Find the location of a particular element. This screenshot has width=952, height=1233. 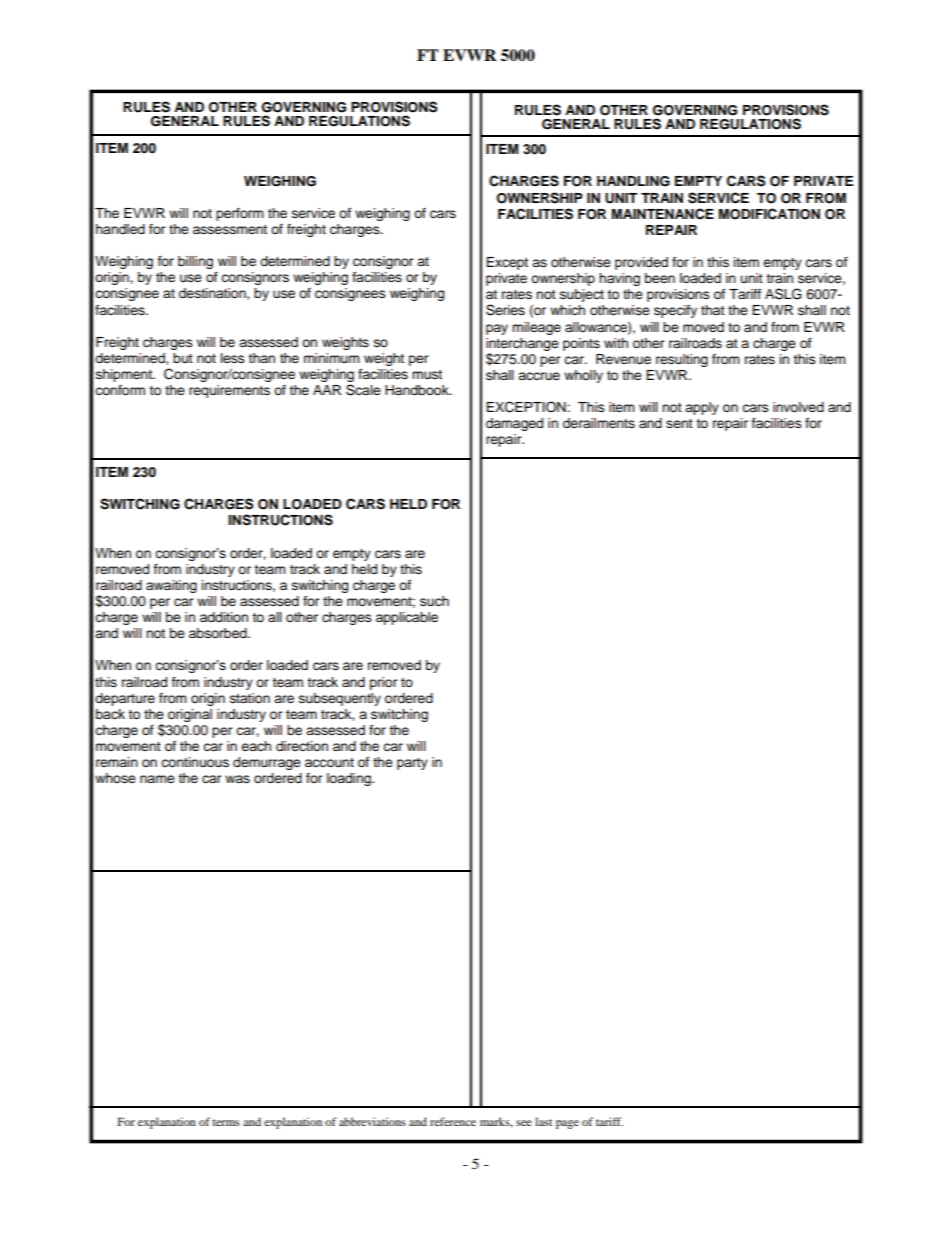

subject is located at coordinates (582, 295).
